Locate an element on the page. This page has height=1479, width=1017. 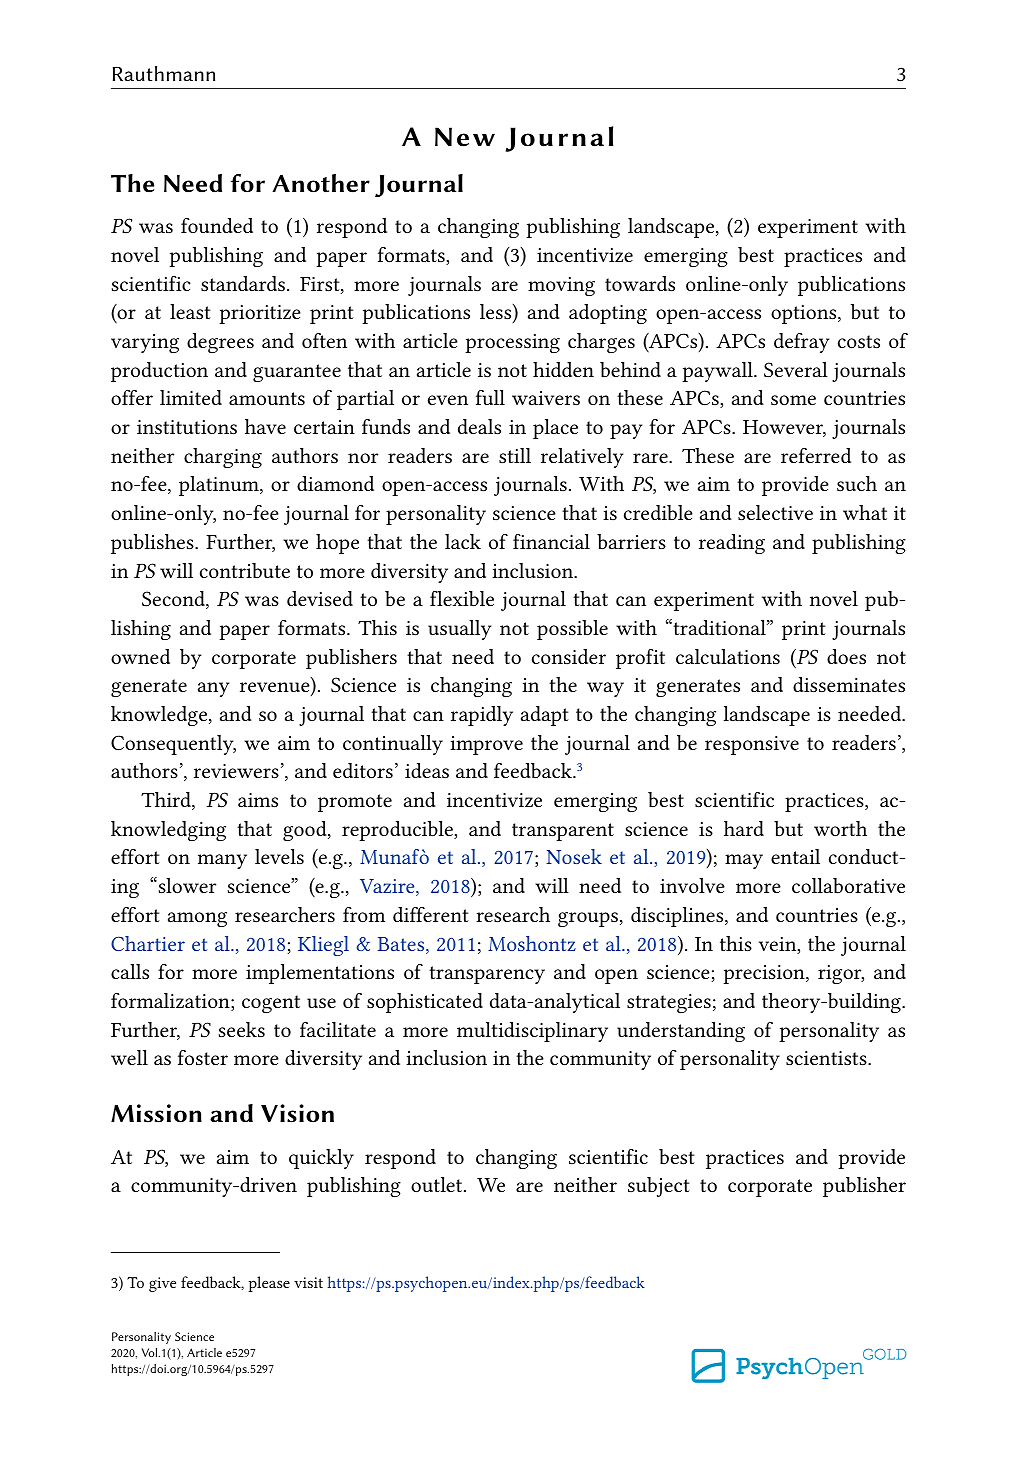
charging is located at coordinates (223, 458).
